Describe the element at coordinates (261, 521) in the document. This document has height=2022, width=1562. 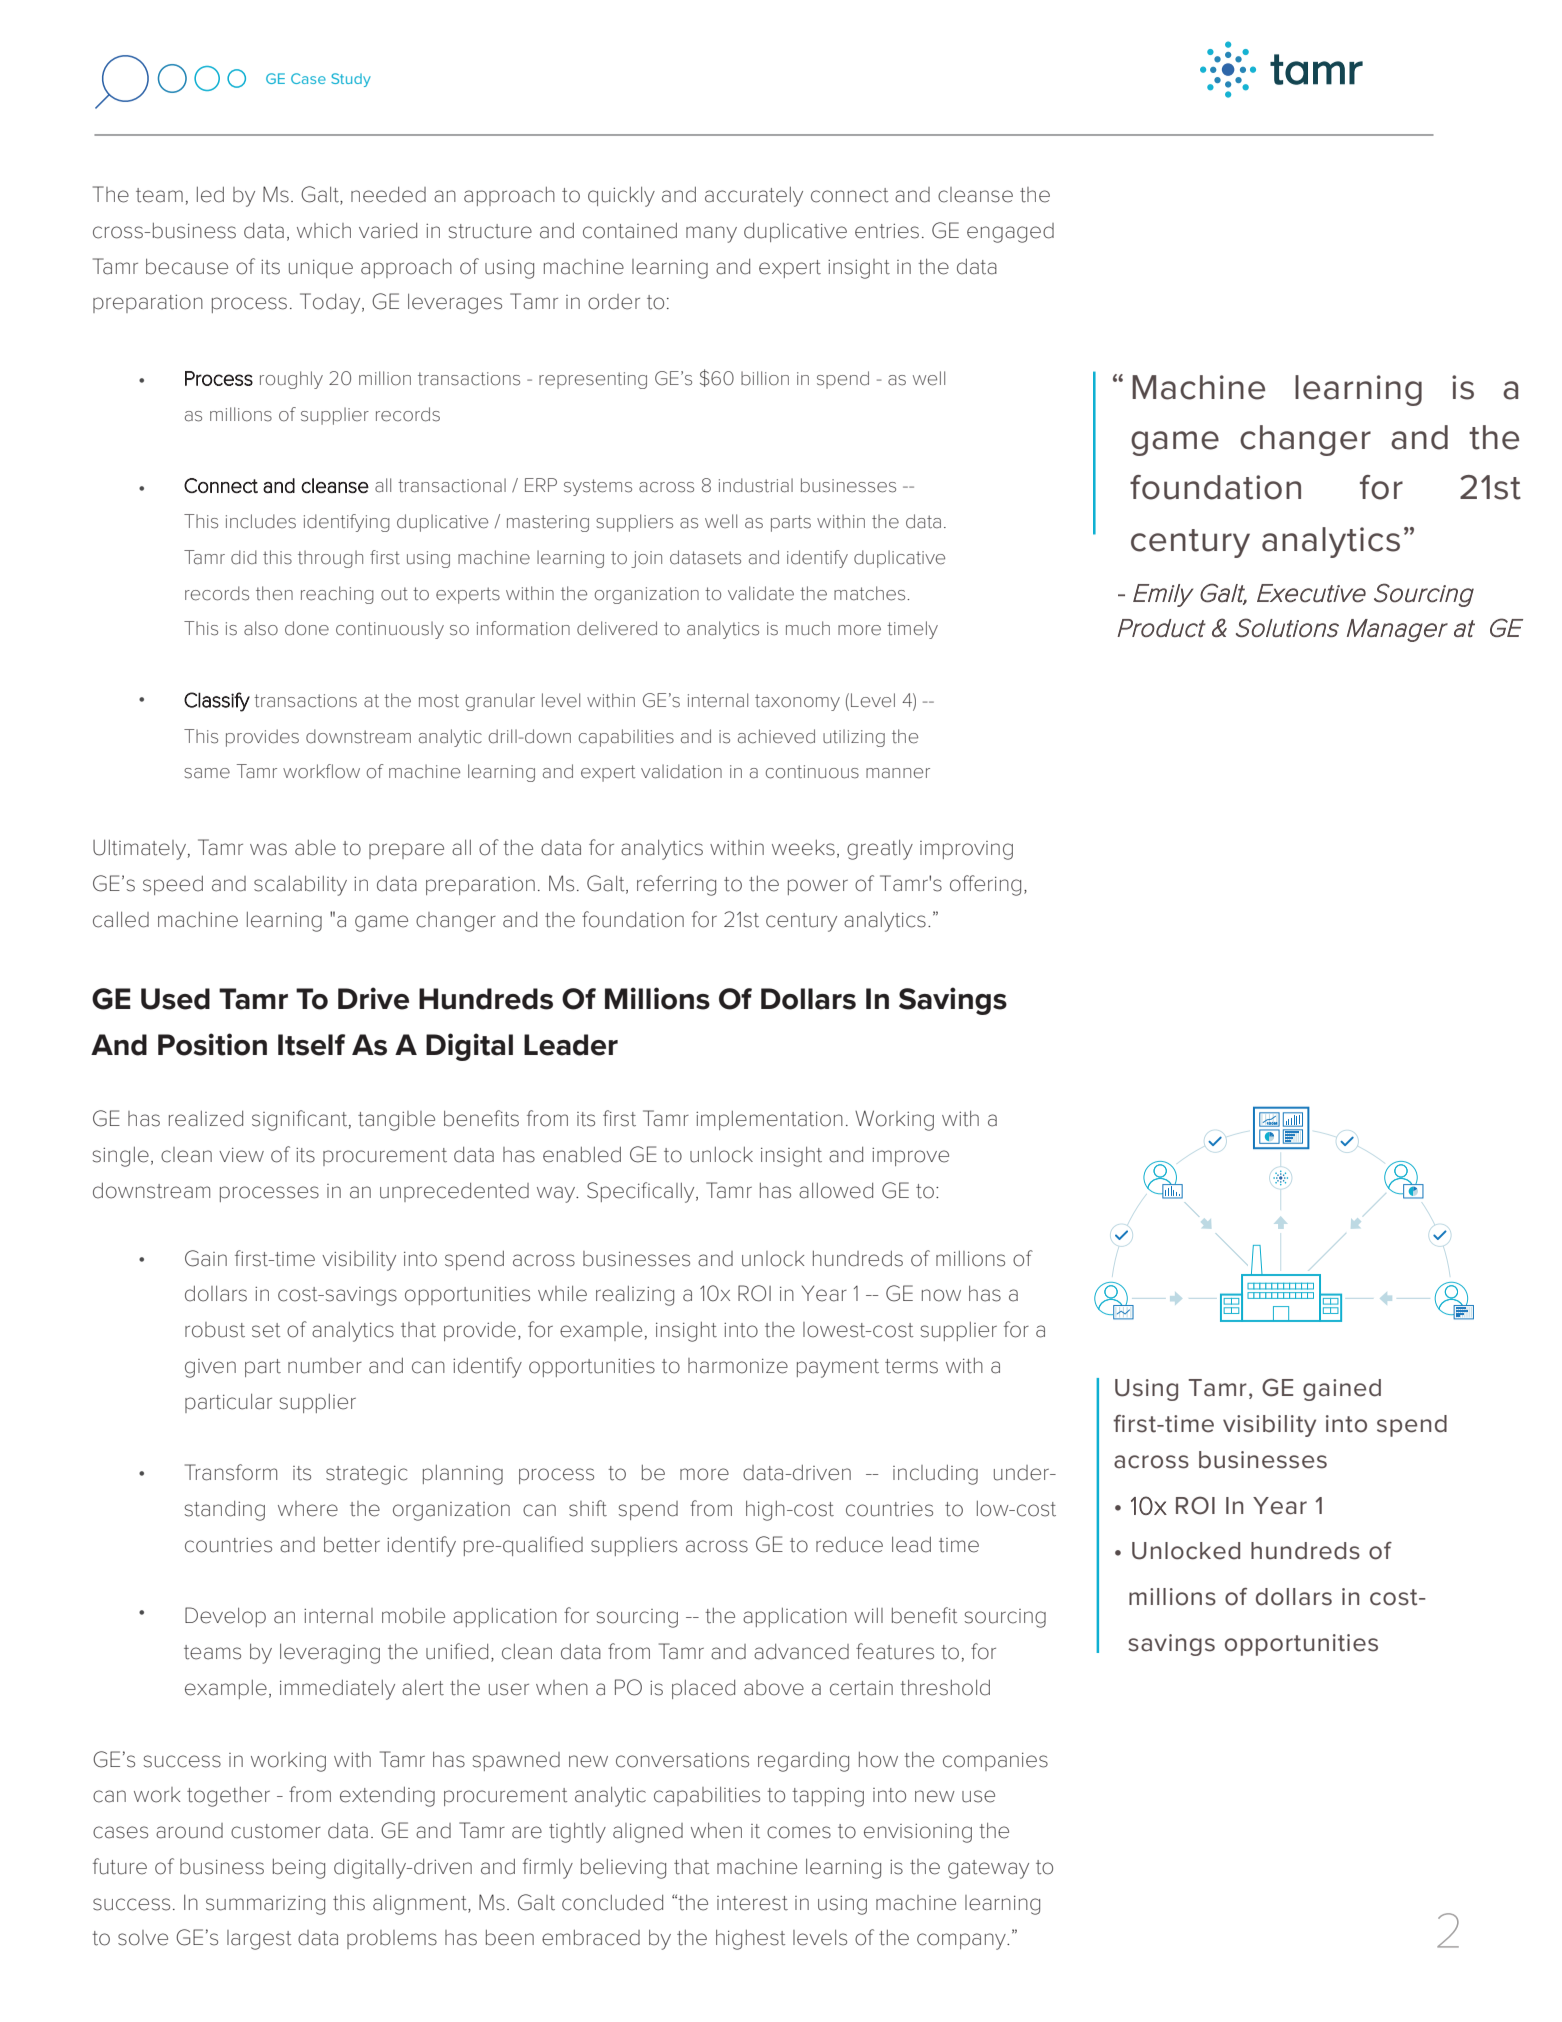
I see `includes` at that location.
